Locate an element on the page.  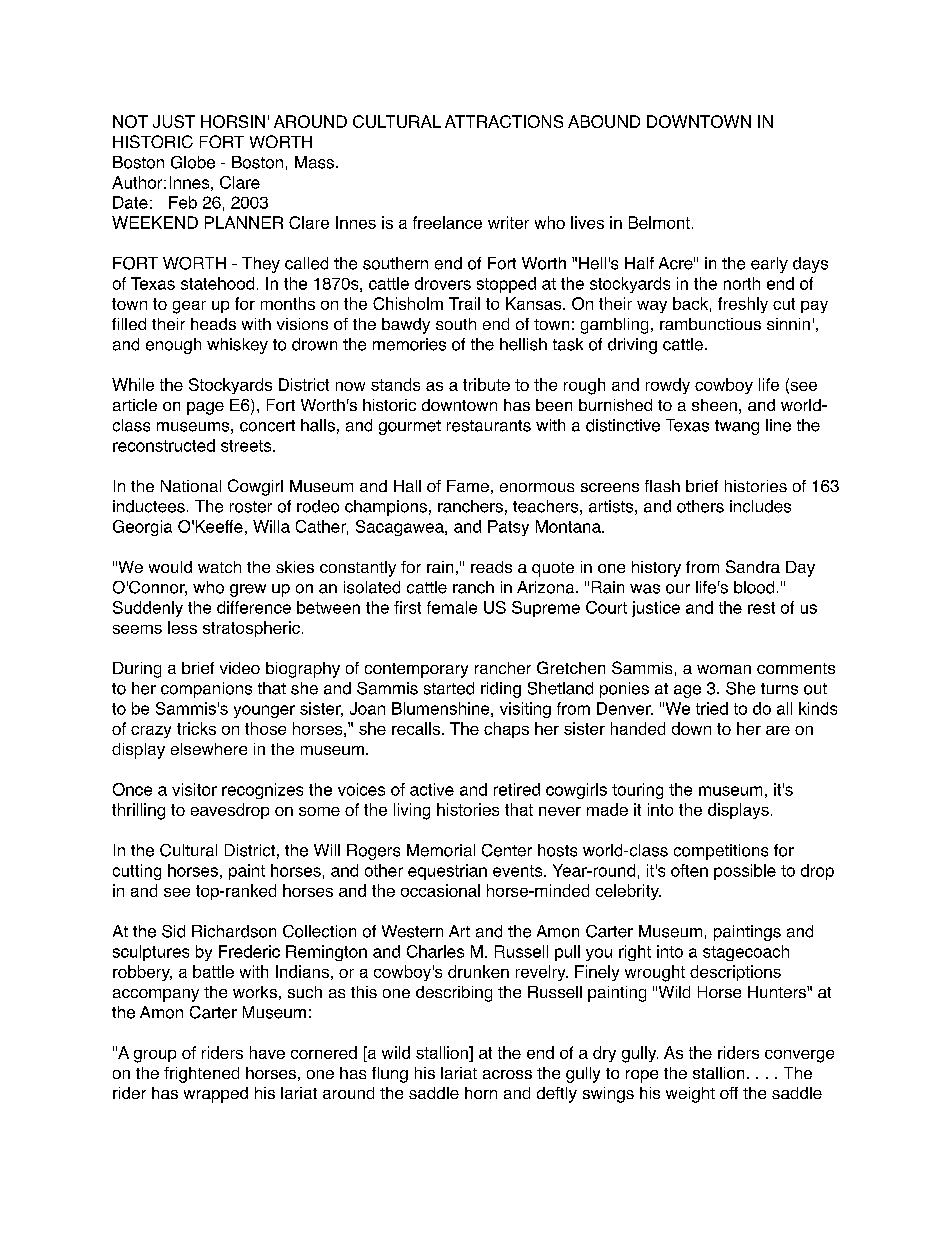
wrapped is located at coordinates (216, 1095).
